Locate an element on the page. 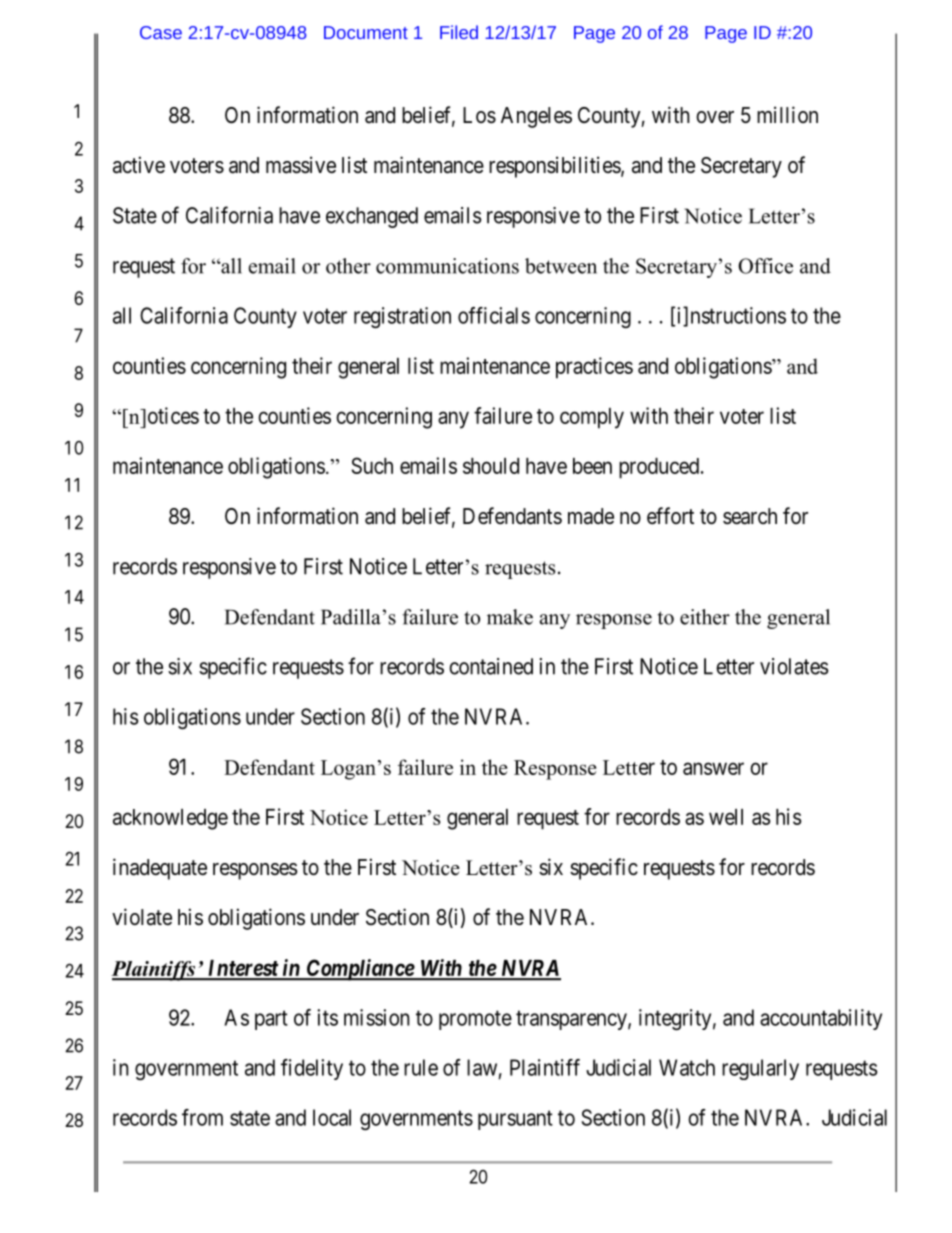  million is located at coordinates (787, 114).
